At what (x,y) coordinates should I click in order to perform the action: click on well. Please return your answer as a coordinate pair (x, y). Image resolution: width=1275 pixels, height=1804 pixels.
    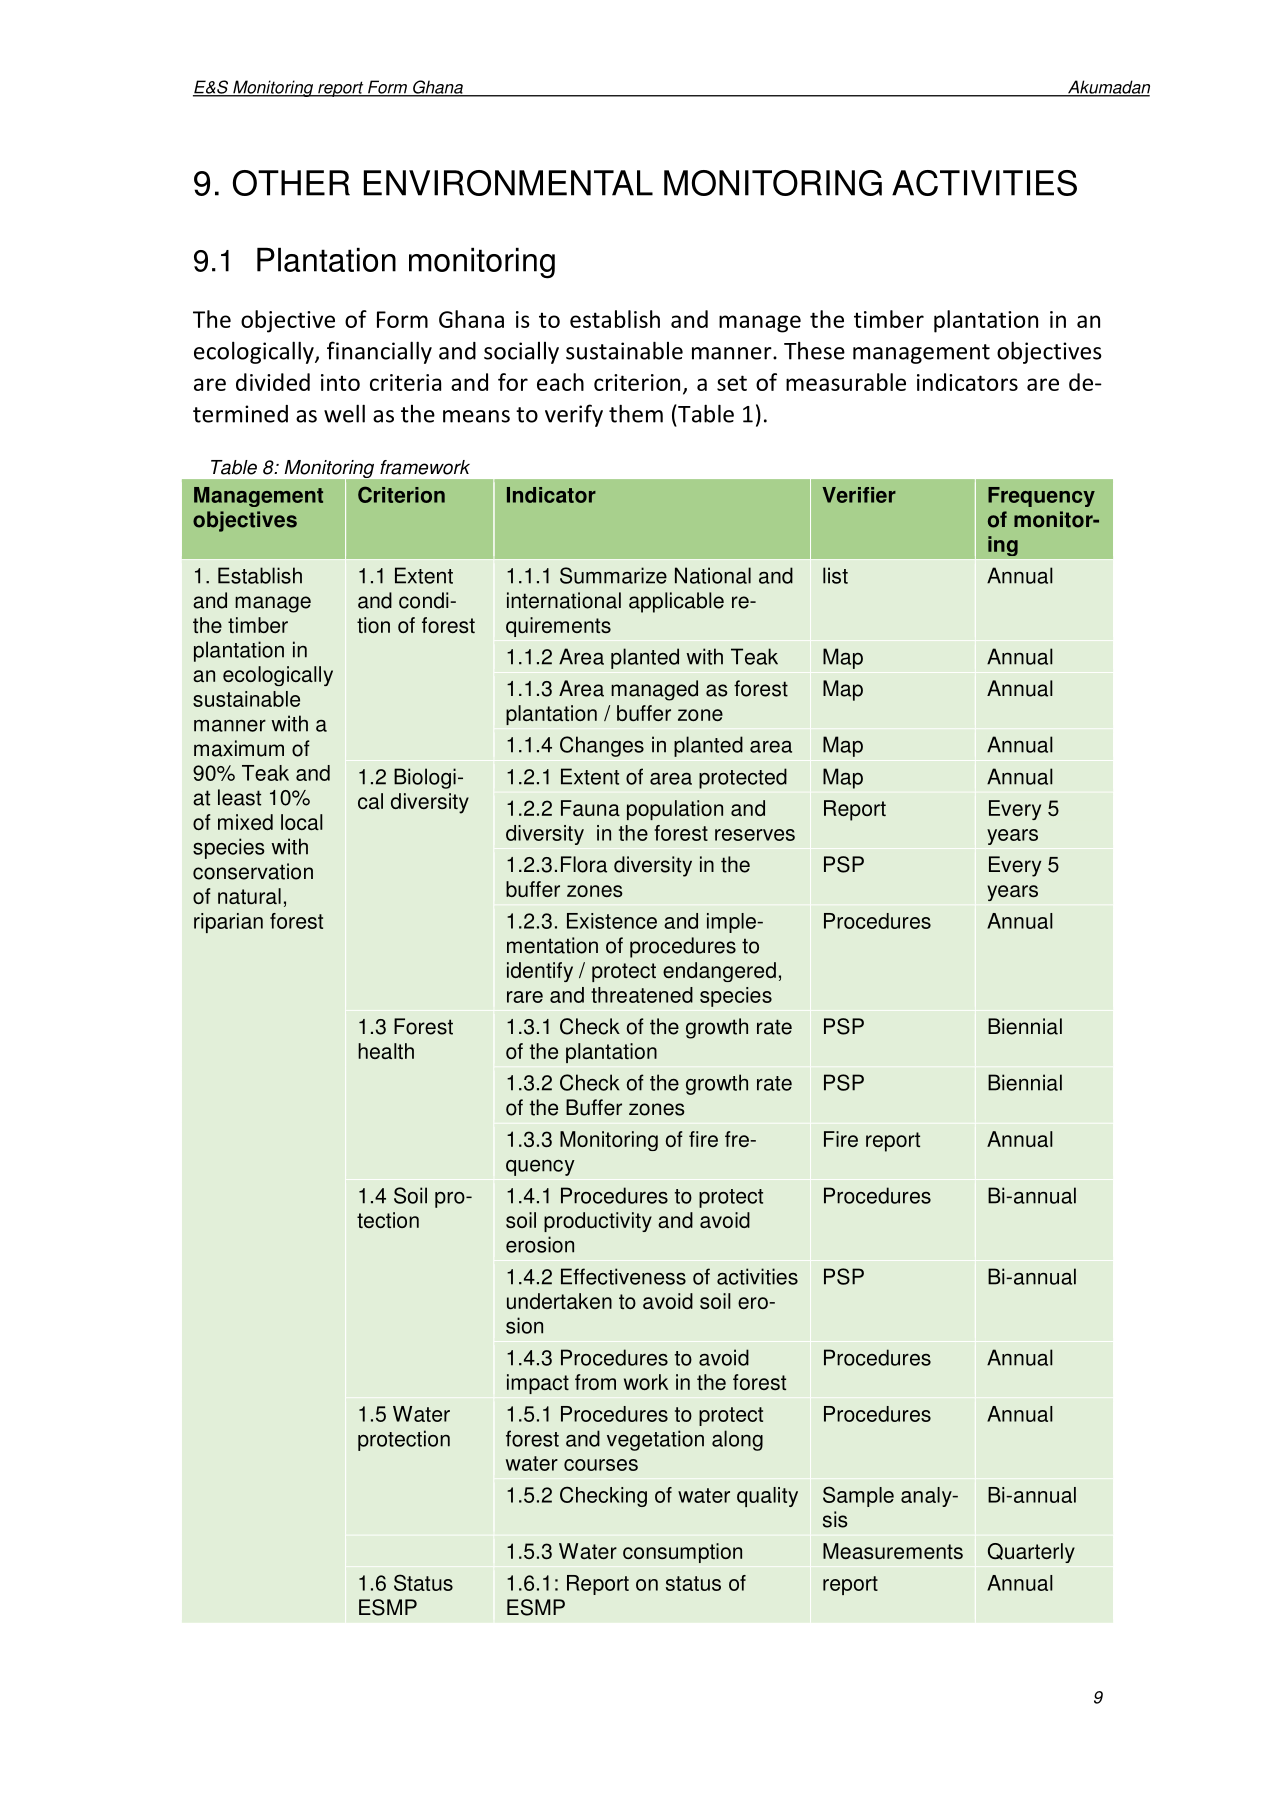
    Looking at the image, I should click on (344, 413).
